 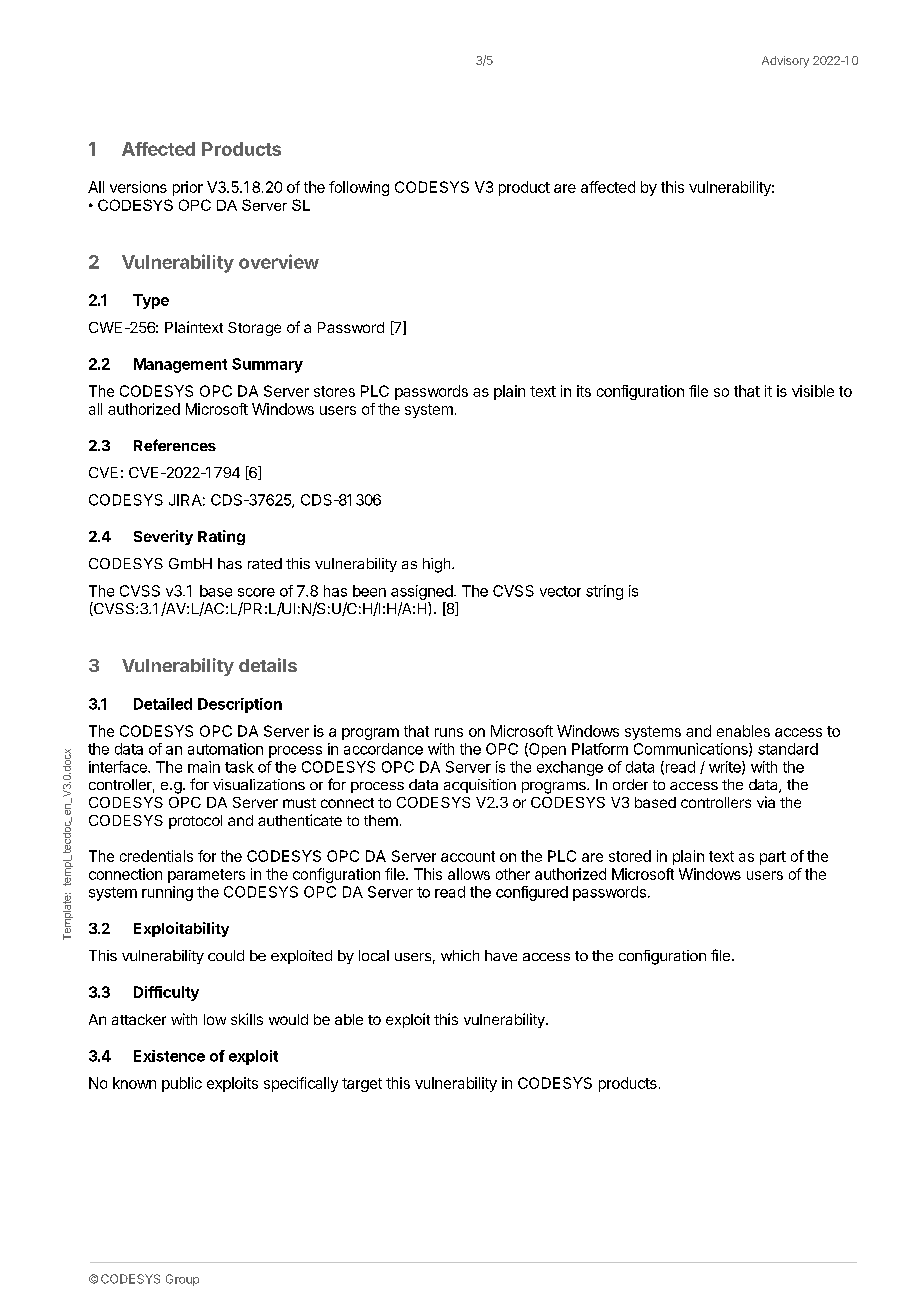 I want to click on part, so click(x=773, y=858).
